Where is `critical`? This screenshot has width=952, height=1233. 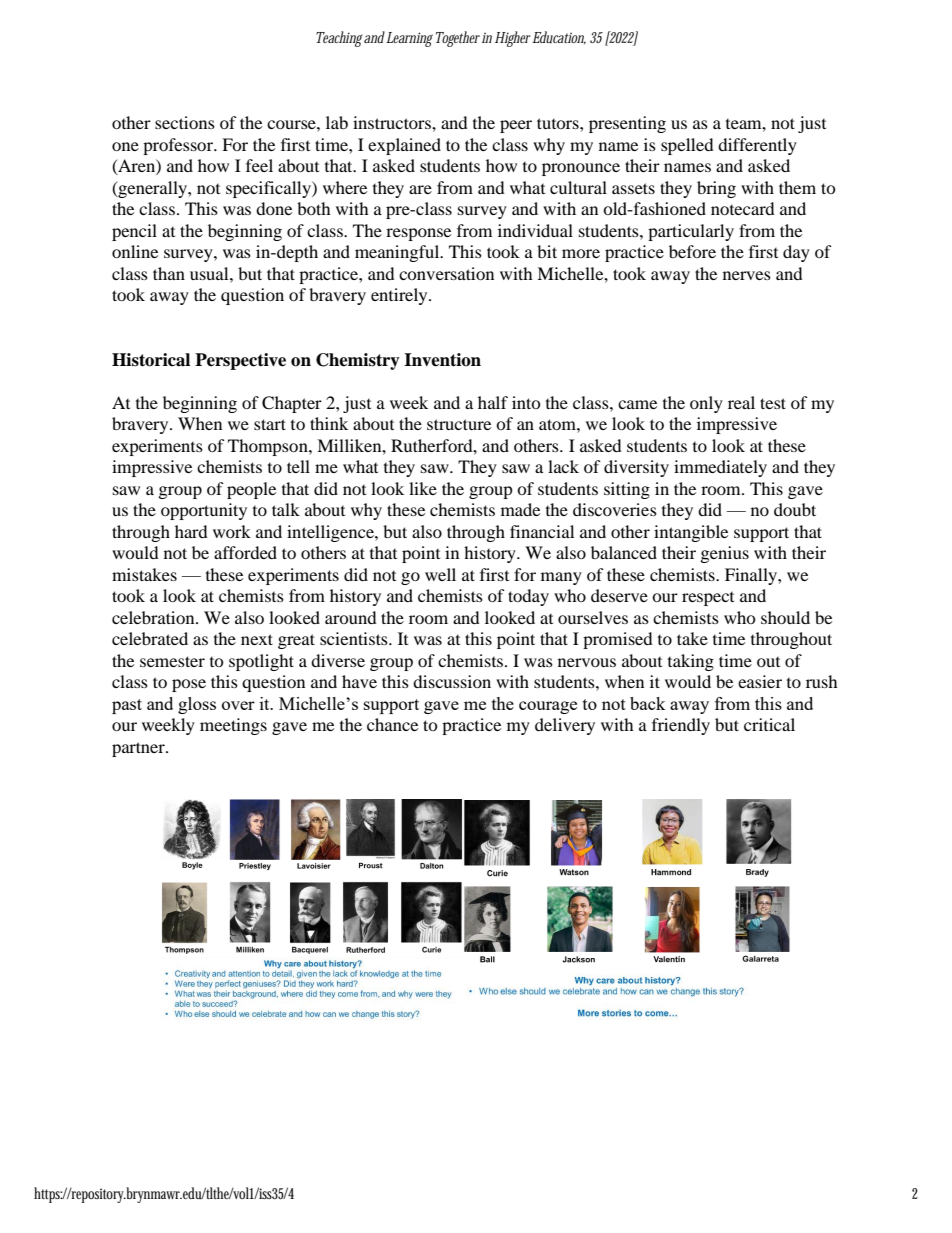 critical is located at coordinates (769, 724).
